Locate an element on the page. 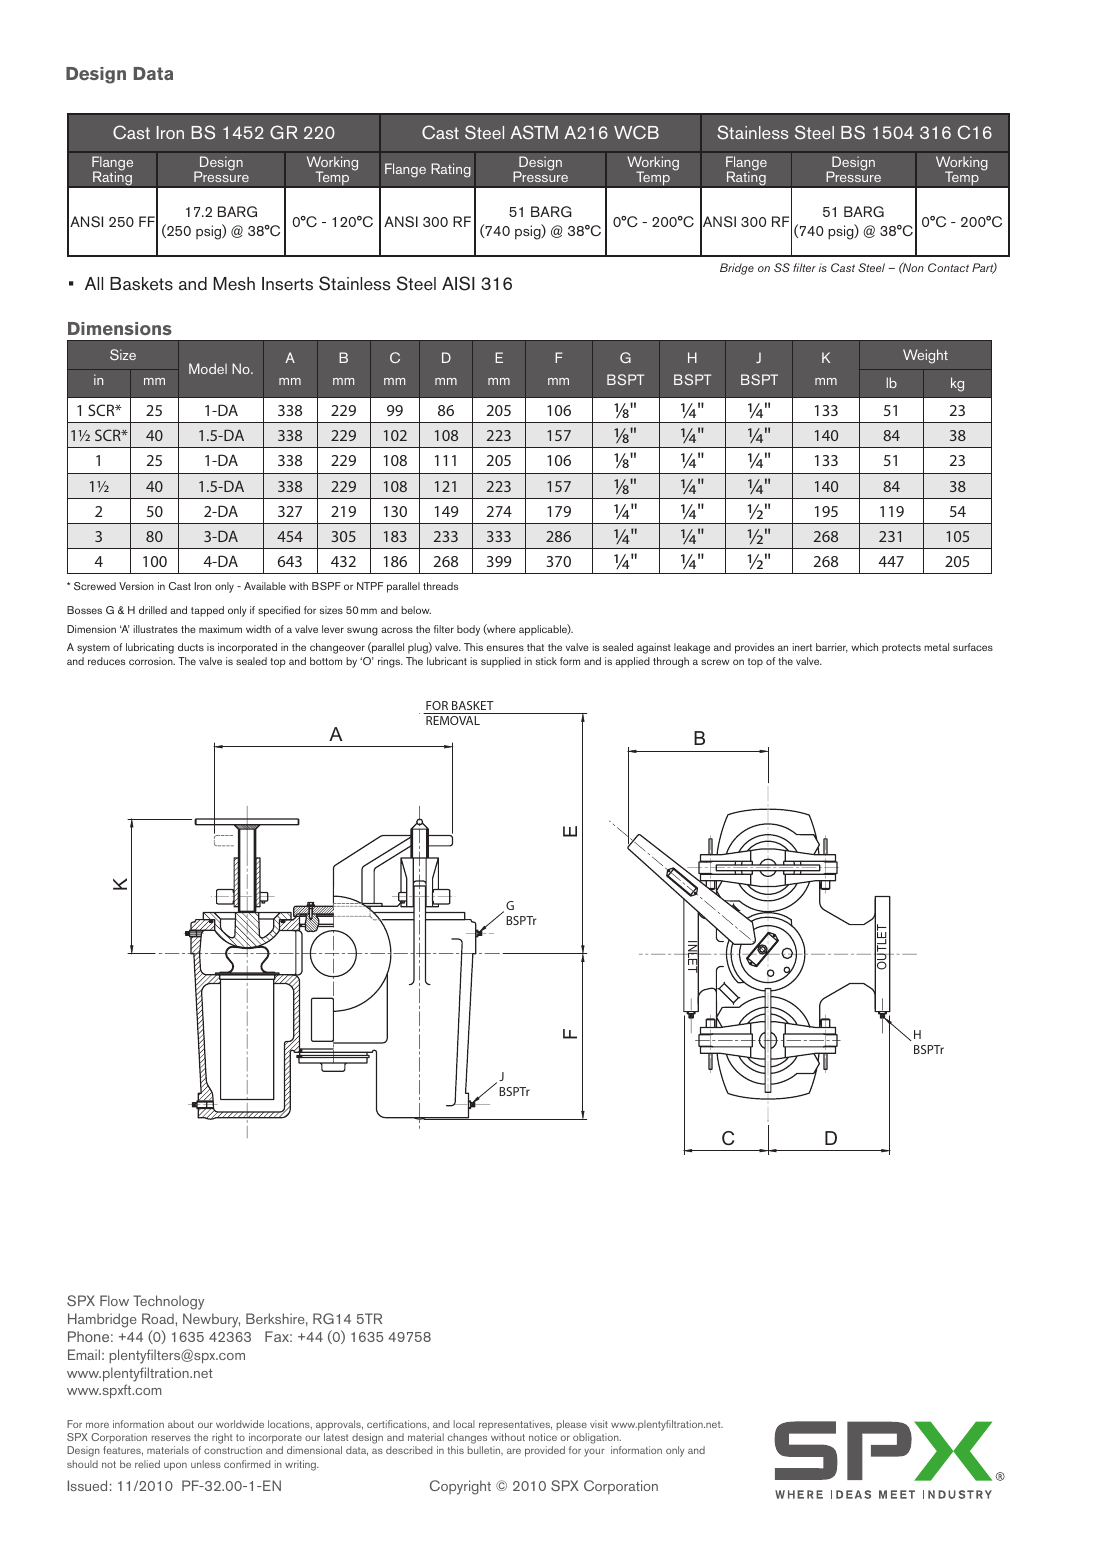 The width and height of the document is (1105, 1563). Mesh is located at coordinates (234, 284).
